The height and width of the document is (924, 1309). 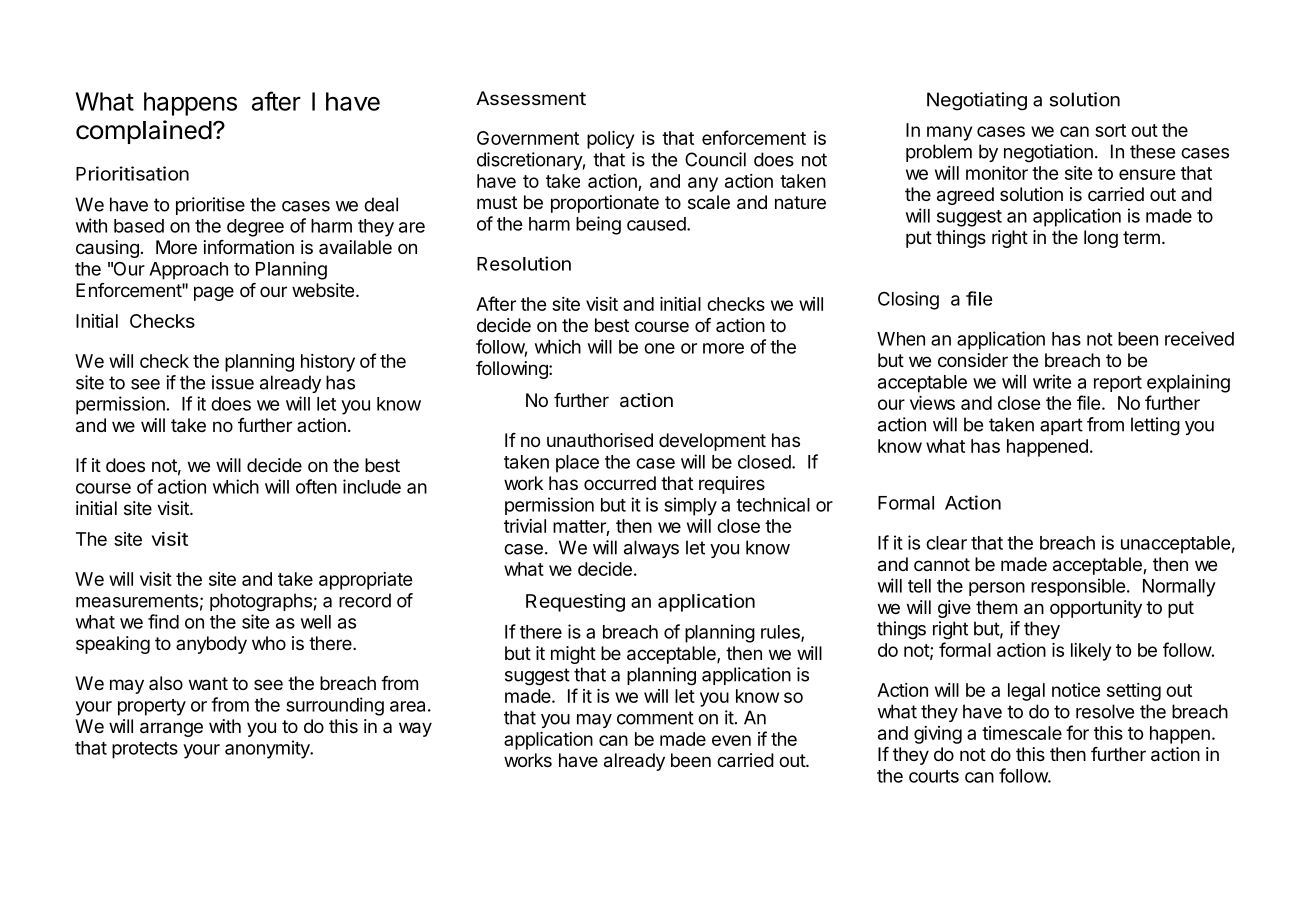 What do you see at coordinates (1110, 130) in the document?
I see `sort` at bounding box center [1110, 130].
